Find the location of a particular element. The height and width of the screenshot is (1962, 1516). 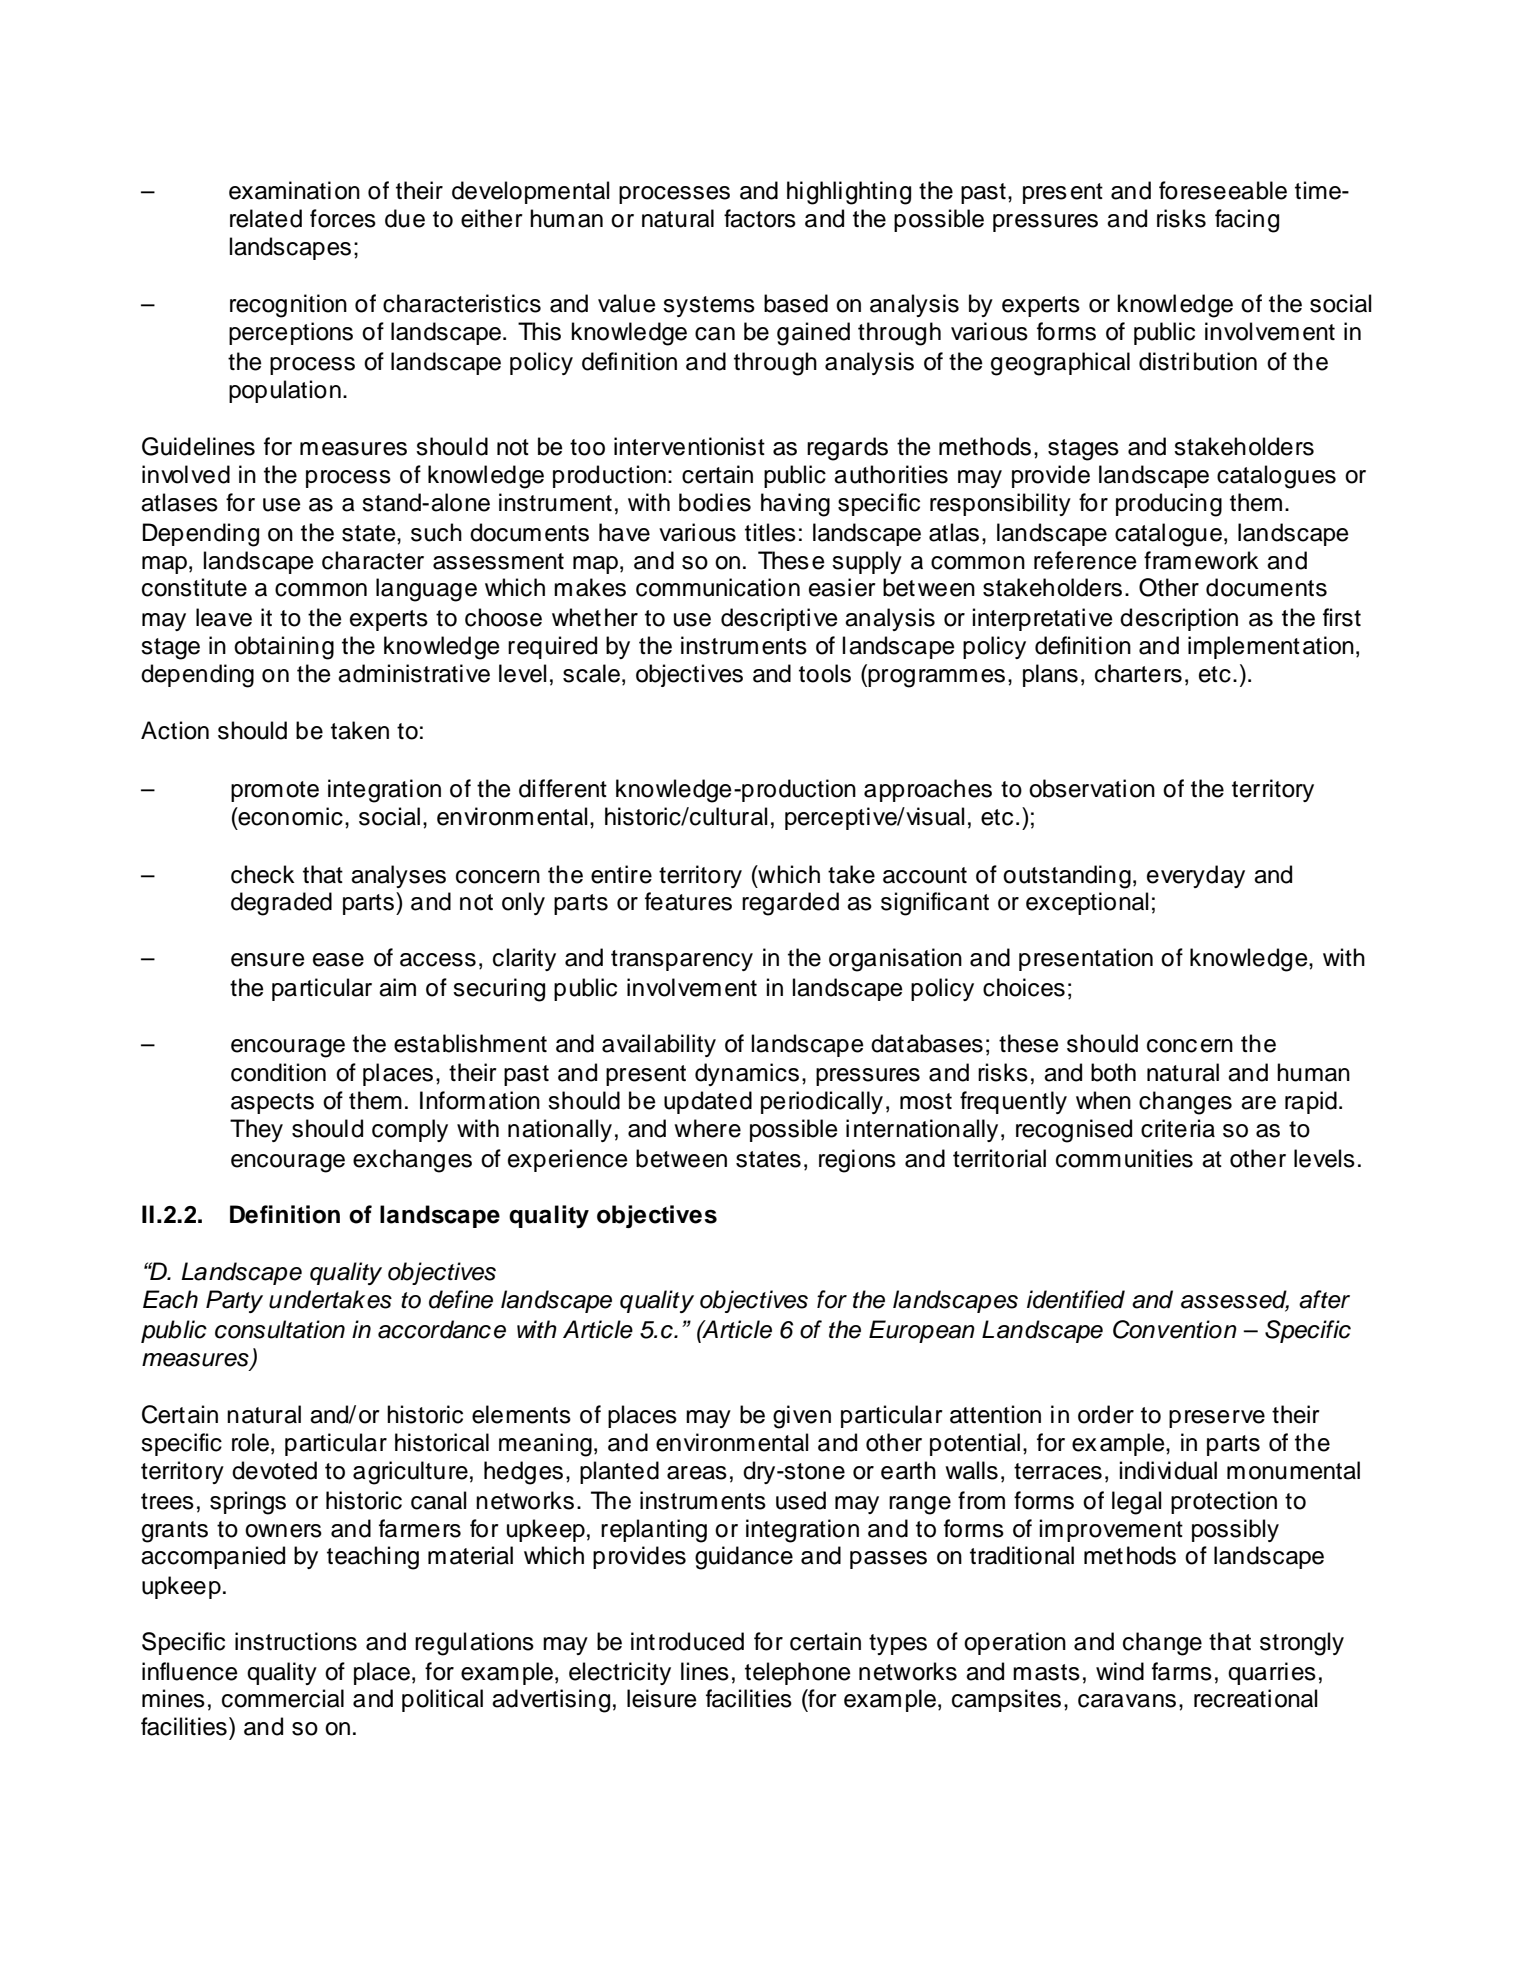

examination is located at coordinates (294, 190).
